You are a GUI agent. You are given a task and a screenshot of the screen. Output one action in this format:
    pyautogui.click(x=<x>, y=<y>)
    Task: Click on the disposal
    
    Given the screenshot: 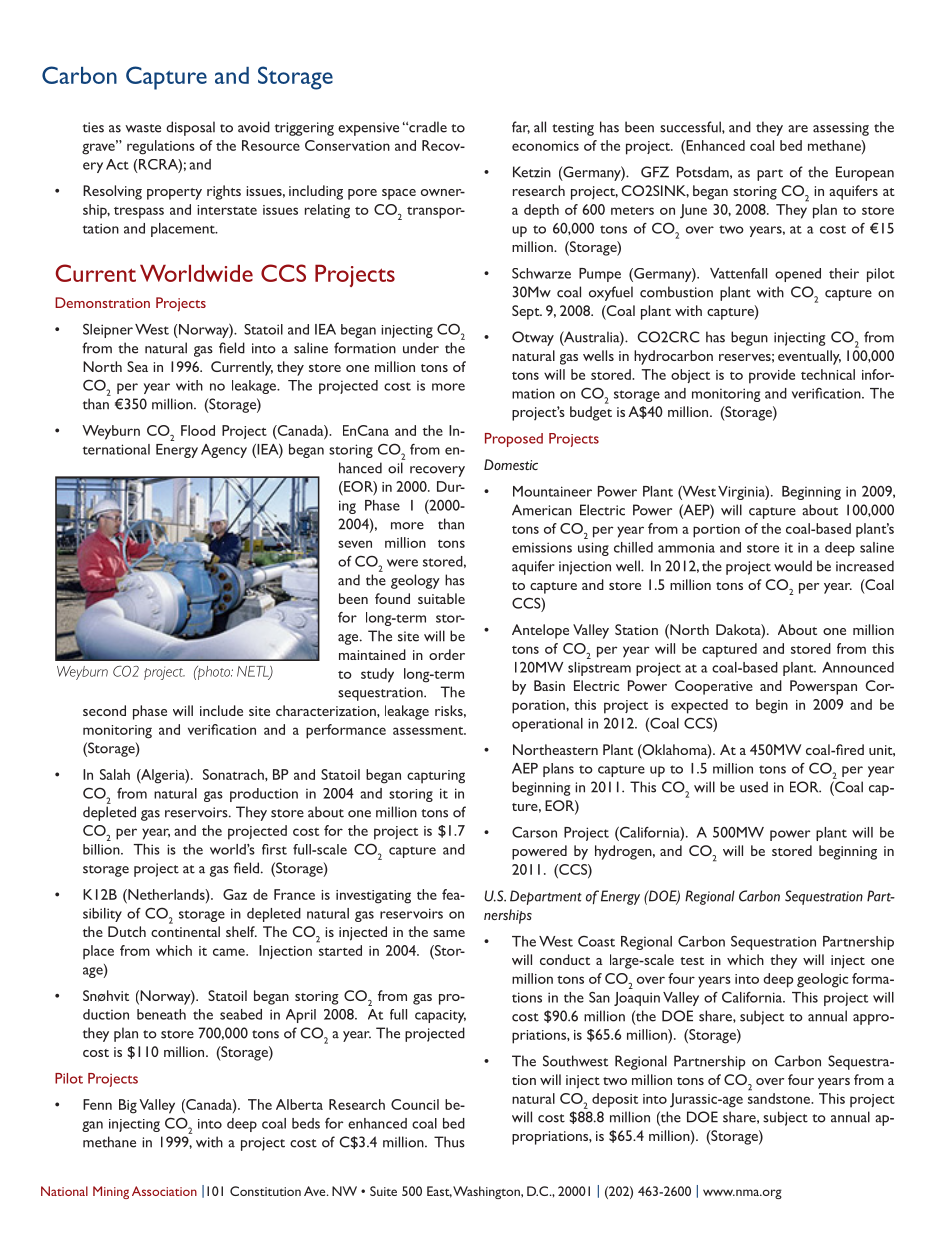 What is the action you would take?
    pyautogui.click(x=190, y=128)
